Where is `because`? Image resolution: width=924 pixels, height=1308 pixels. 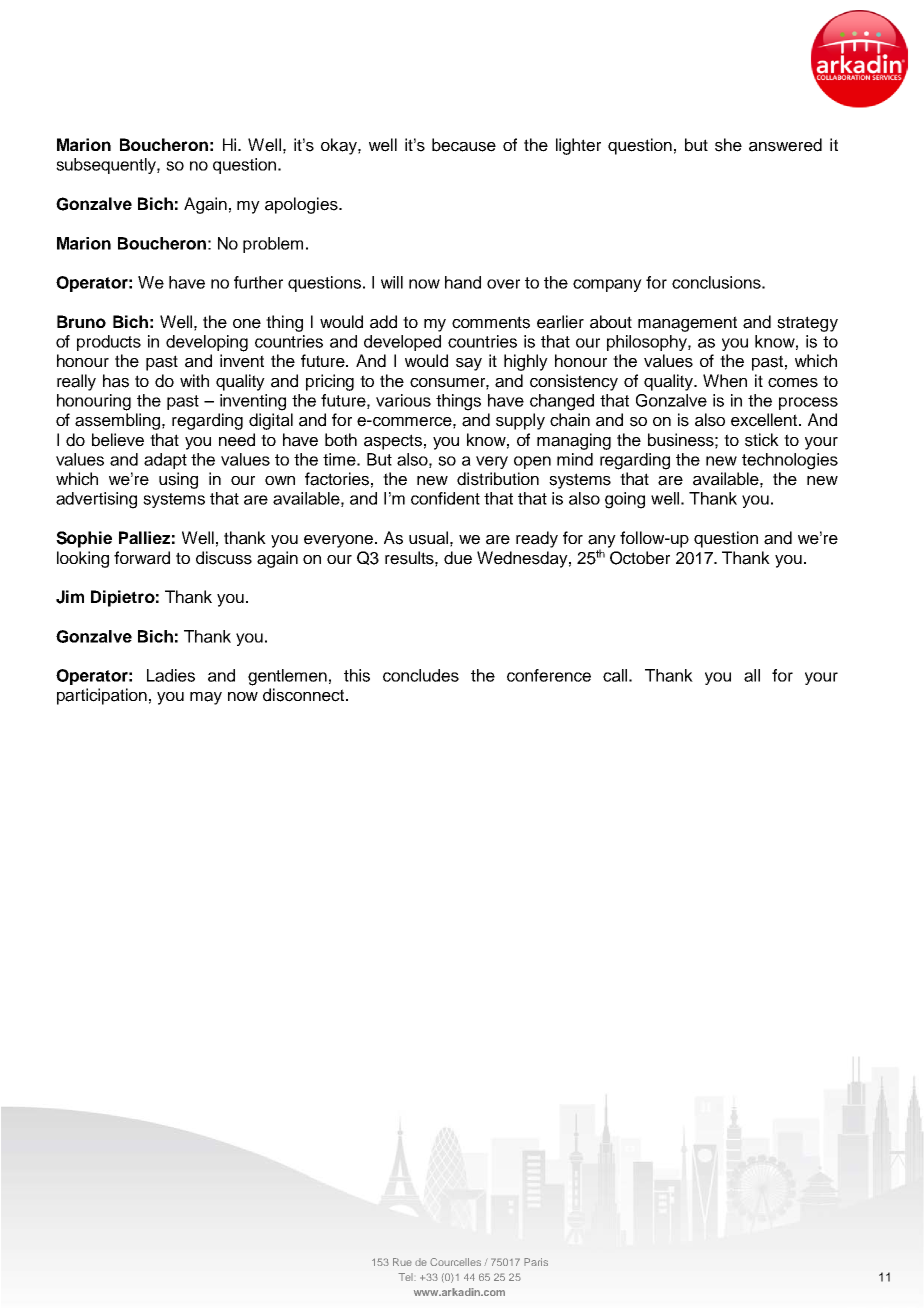
because is located at coordinates (464, 145).
